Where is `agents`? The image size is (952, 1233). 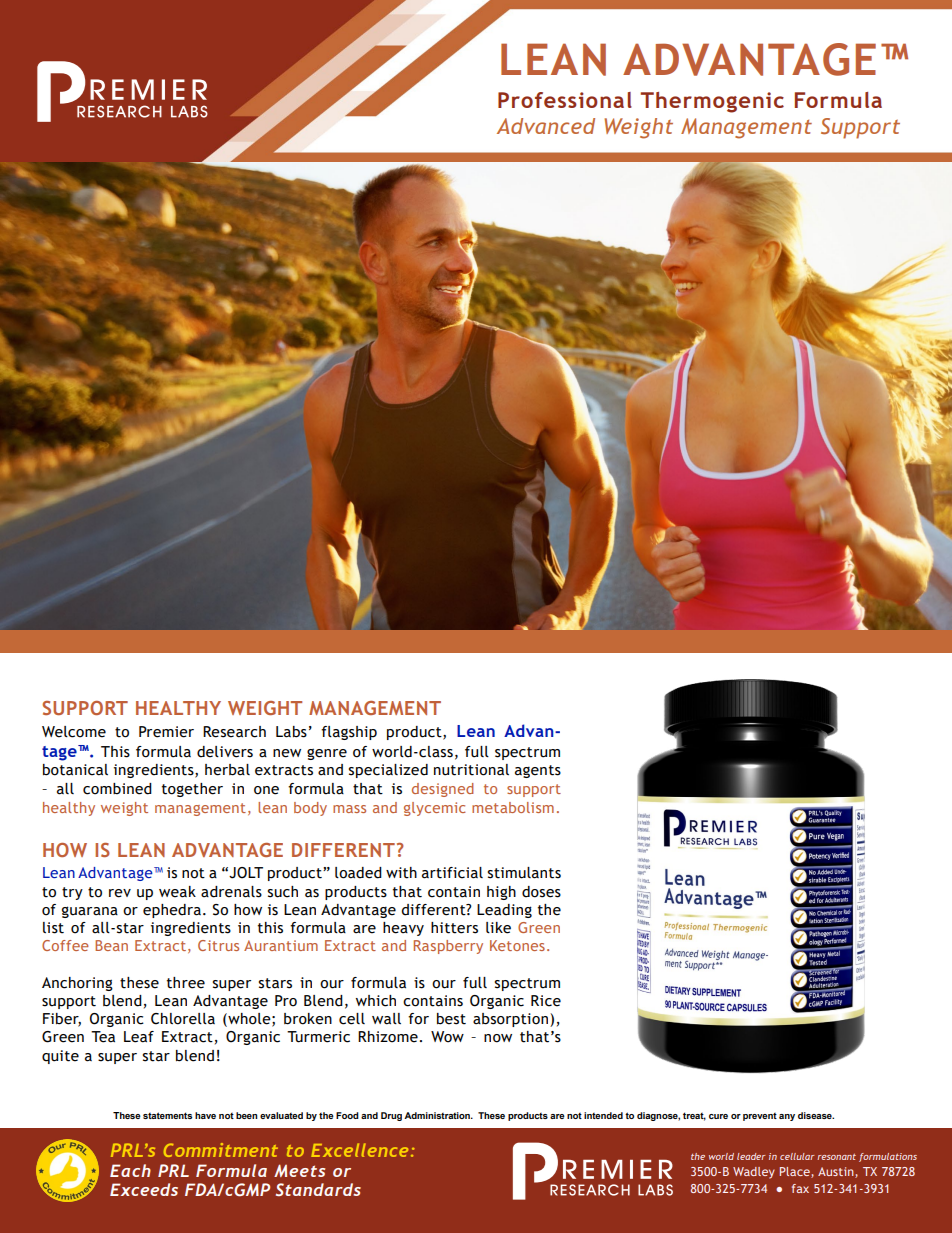
agents is located at coordinates (538, 771).
